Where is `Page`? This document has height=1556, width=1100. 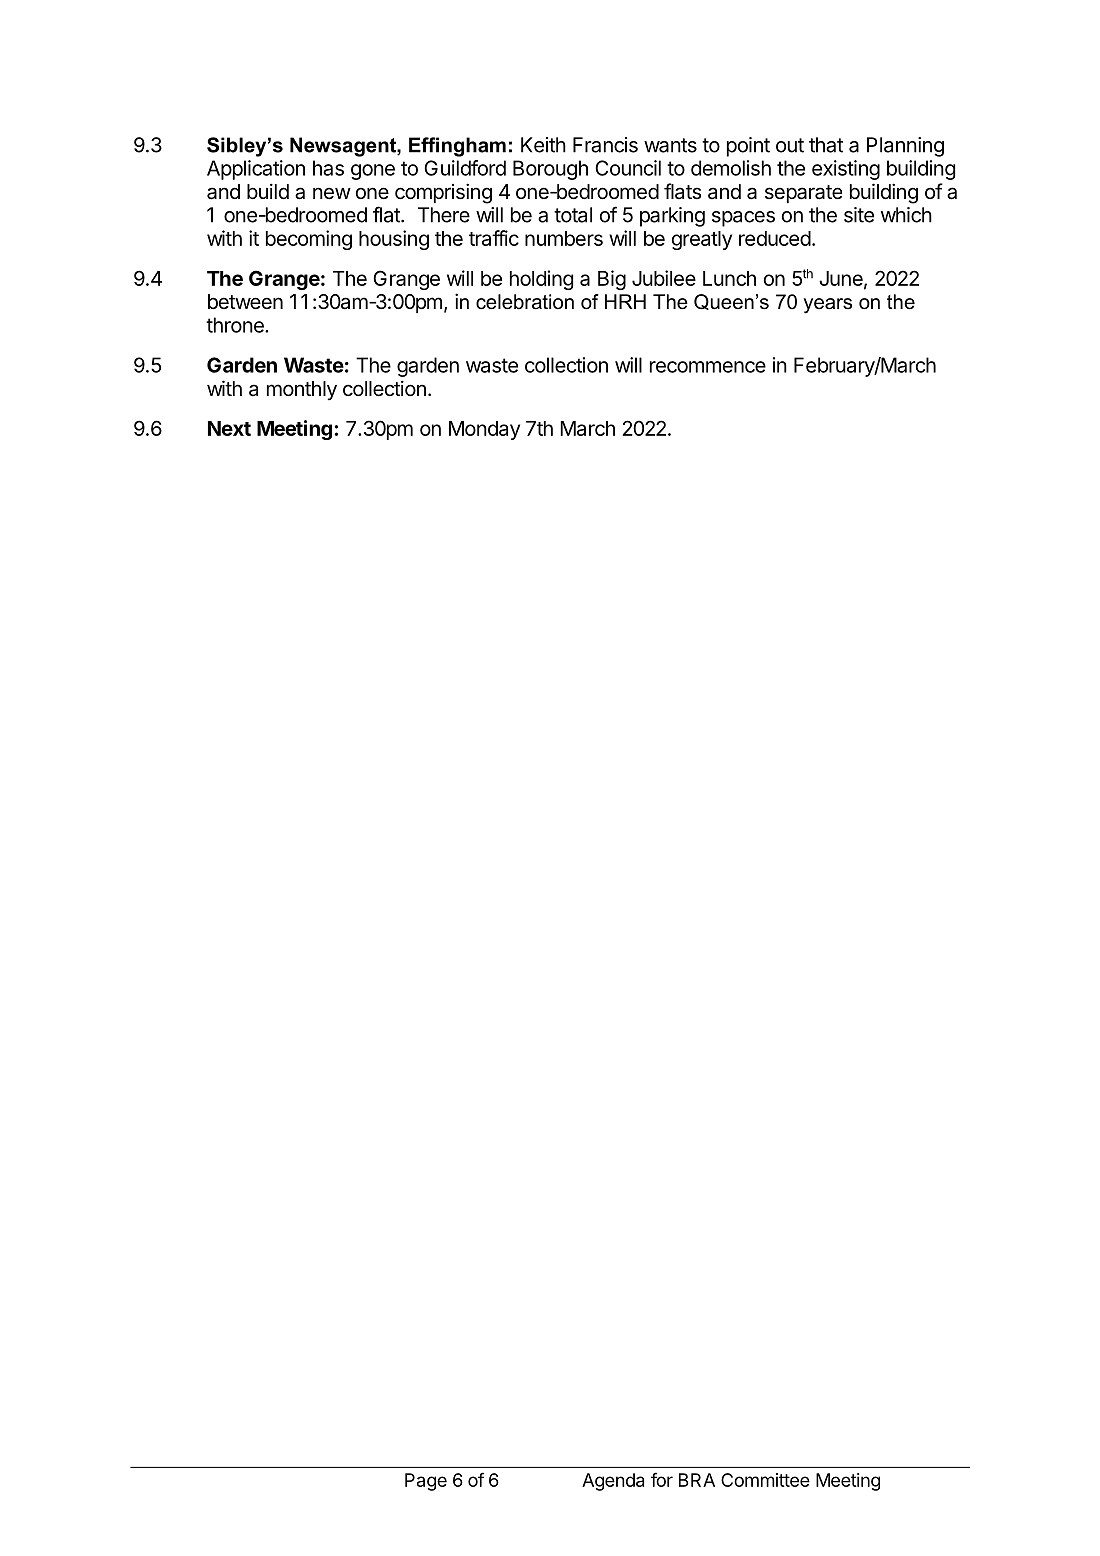
Page is located at coordinates (426, 1482).
